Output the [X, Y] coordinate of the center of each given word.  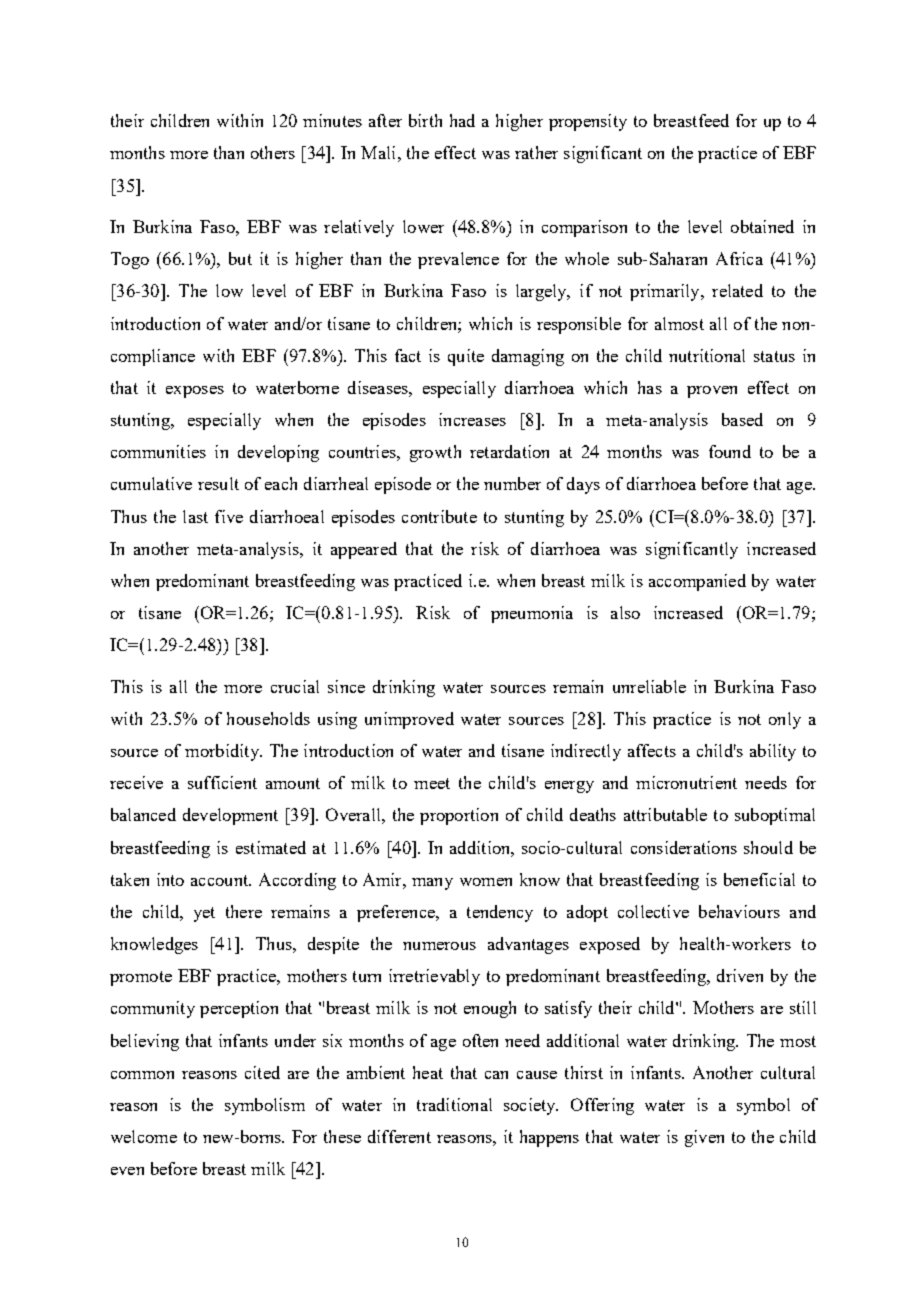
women [486, 882]
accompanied [697, 582]
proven [712, 392]
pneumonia [532, 614]
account [221, 880]
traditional [454, 1104]
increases [472, 419]
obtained [762, 226]
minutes [332, 120]
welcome [144, 1136]
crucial [295, 686]
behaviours [739, 911]
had [462, 120]
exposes [195, 392]
